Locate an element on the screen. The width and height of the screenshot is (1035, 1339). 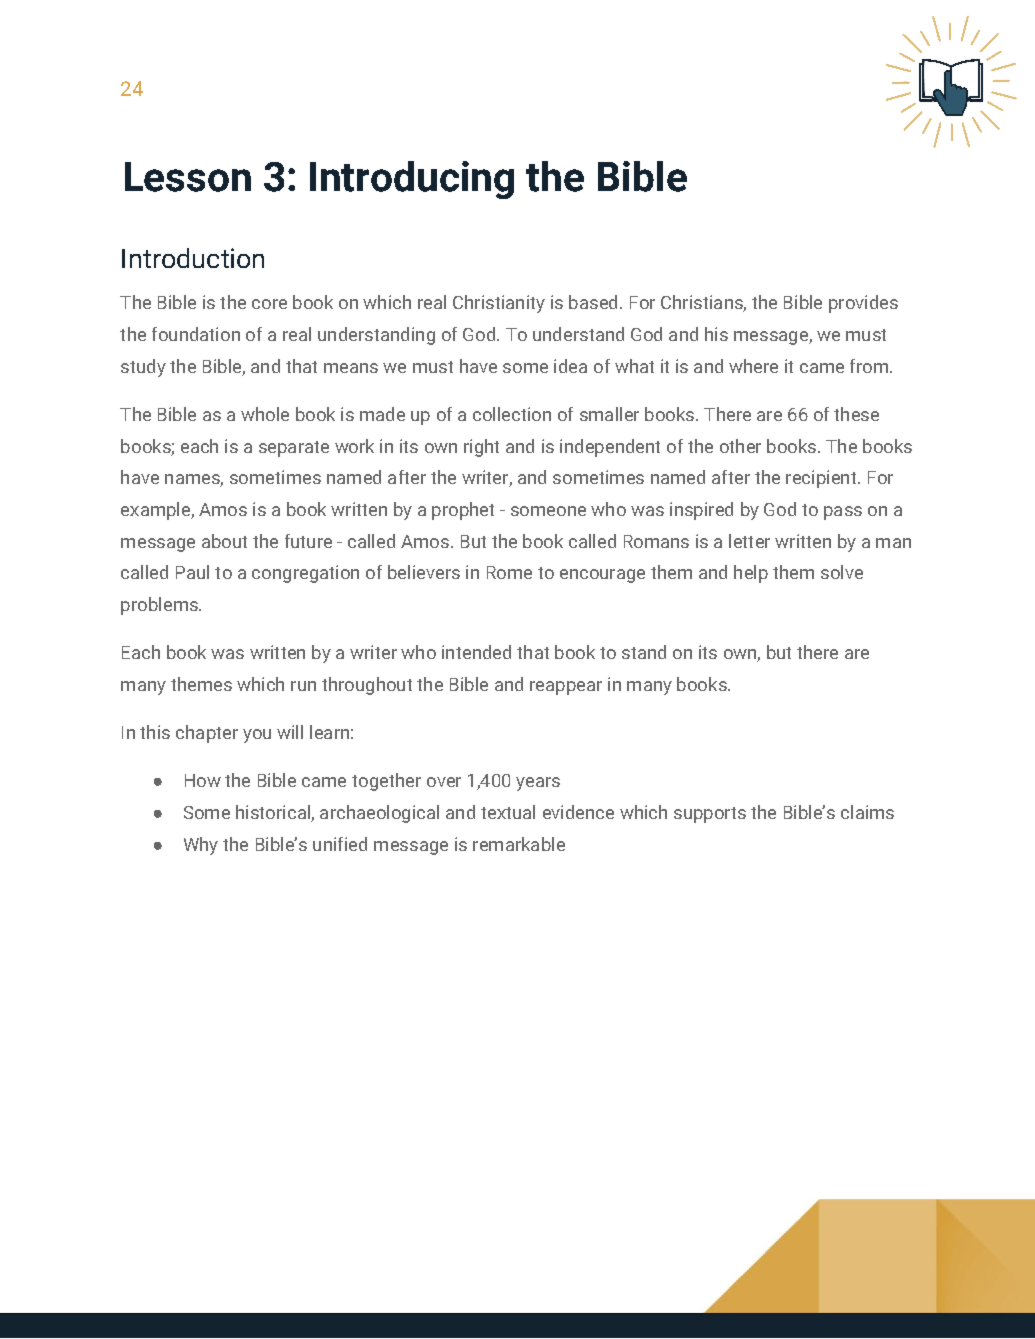
textual is located at coordinates (508, 812).
